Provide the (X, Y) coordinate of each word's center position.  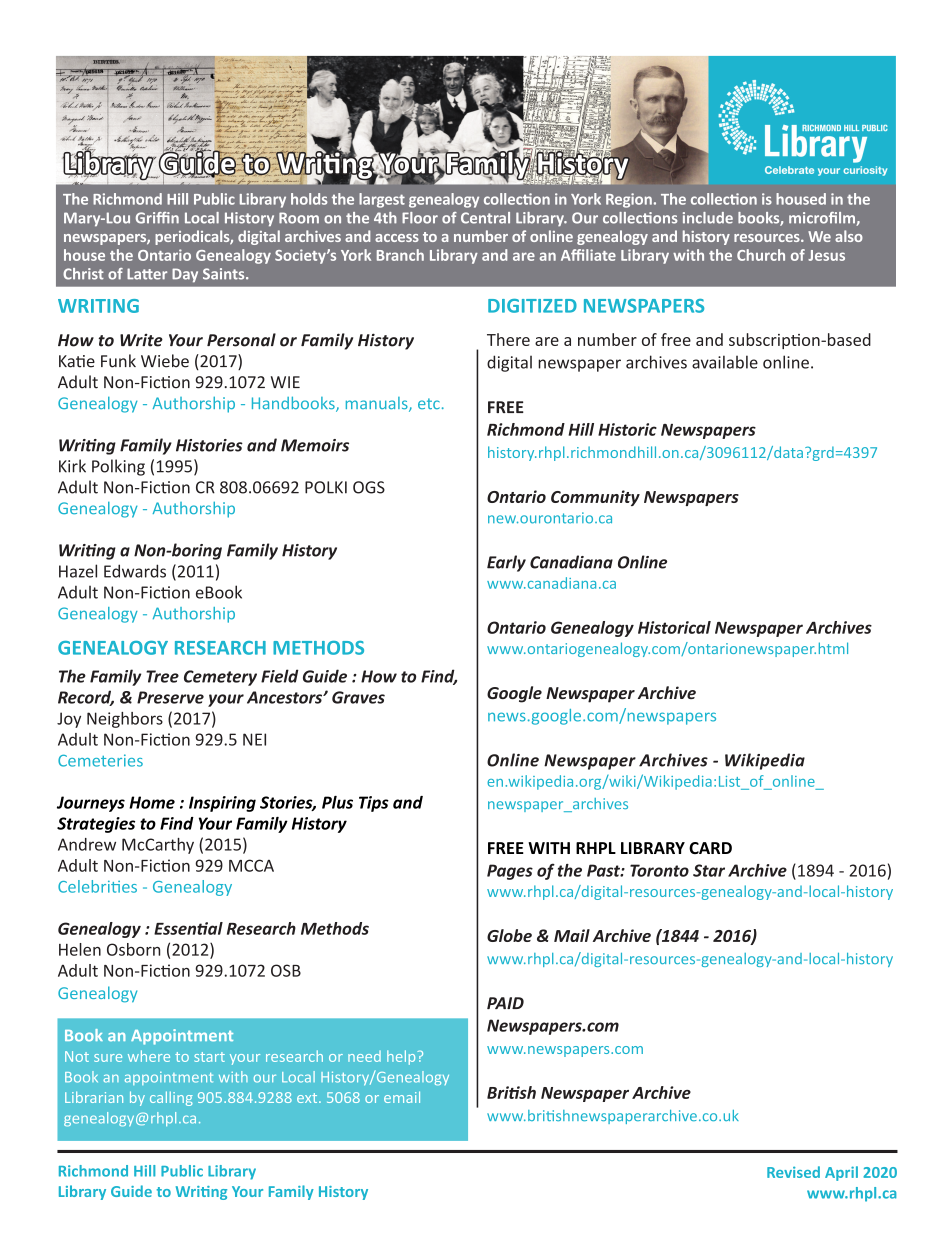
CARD (710, 848)
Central (485, 218)
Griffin (157, 218)
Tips (374, 804)
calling (171, 1098)
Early (506, 563)
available (725, 362)
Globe (509, 935)
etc (429, 403)
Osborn (133, 949)
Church (761, 255)
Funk (118, 361)
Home (152, 802)
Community (595, 498)
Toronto (659, 870)
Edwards (135, 571)
